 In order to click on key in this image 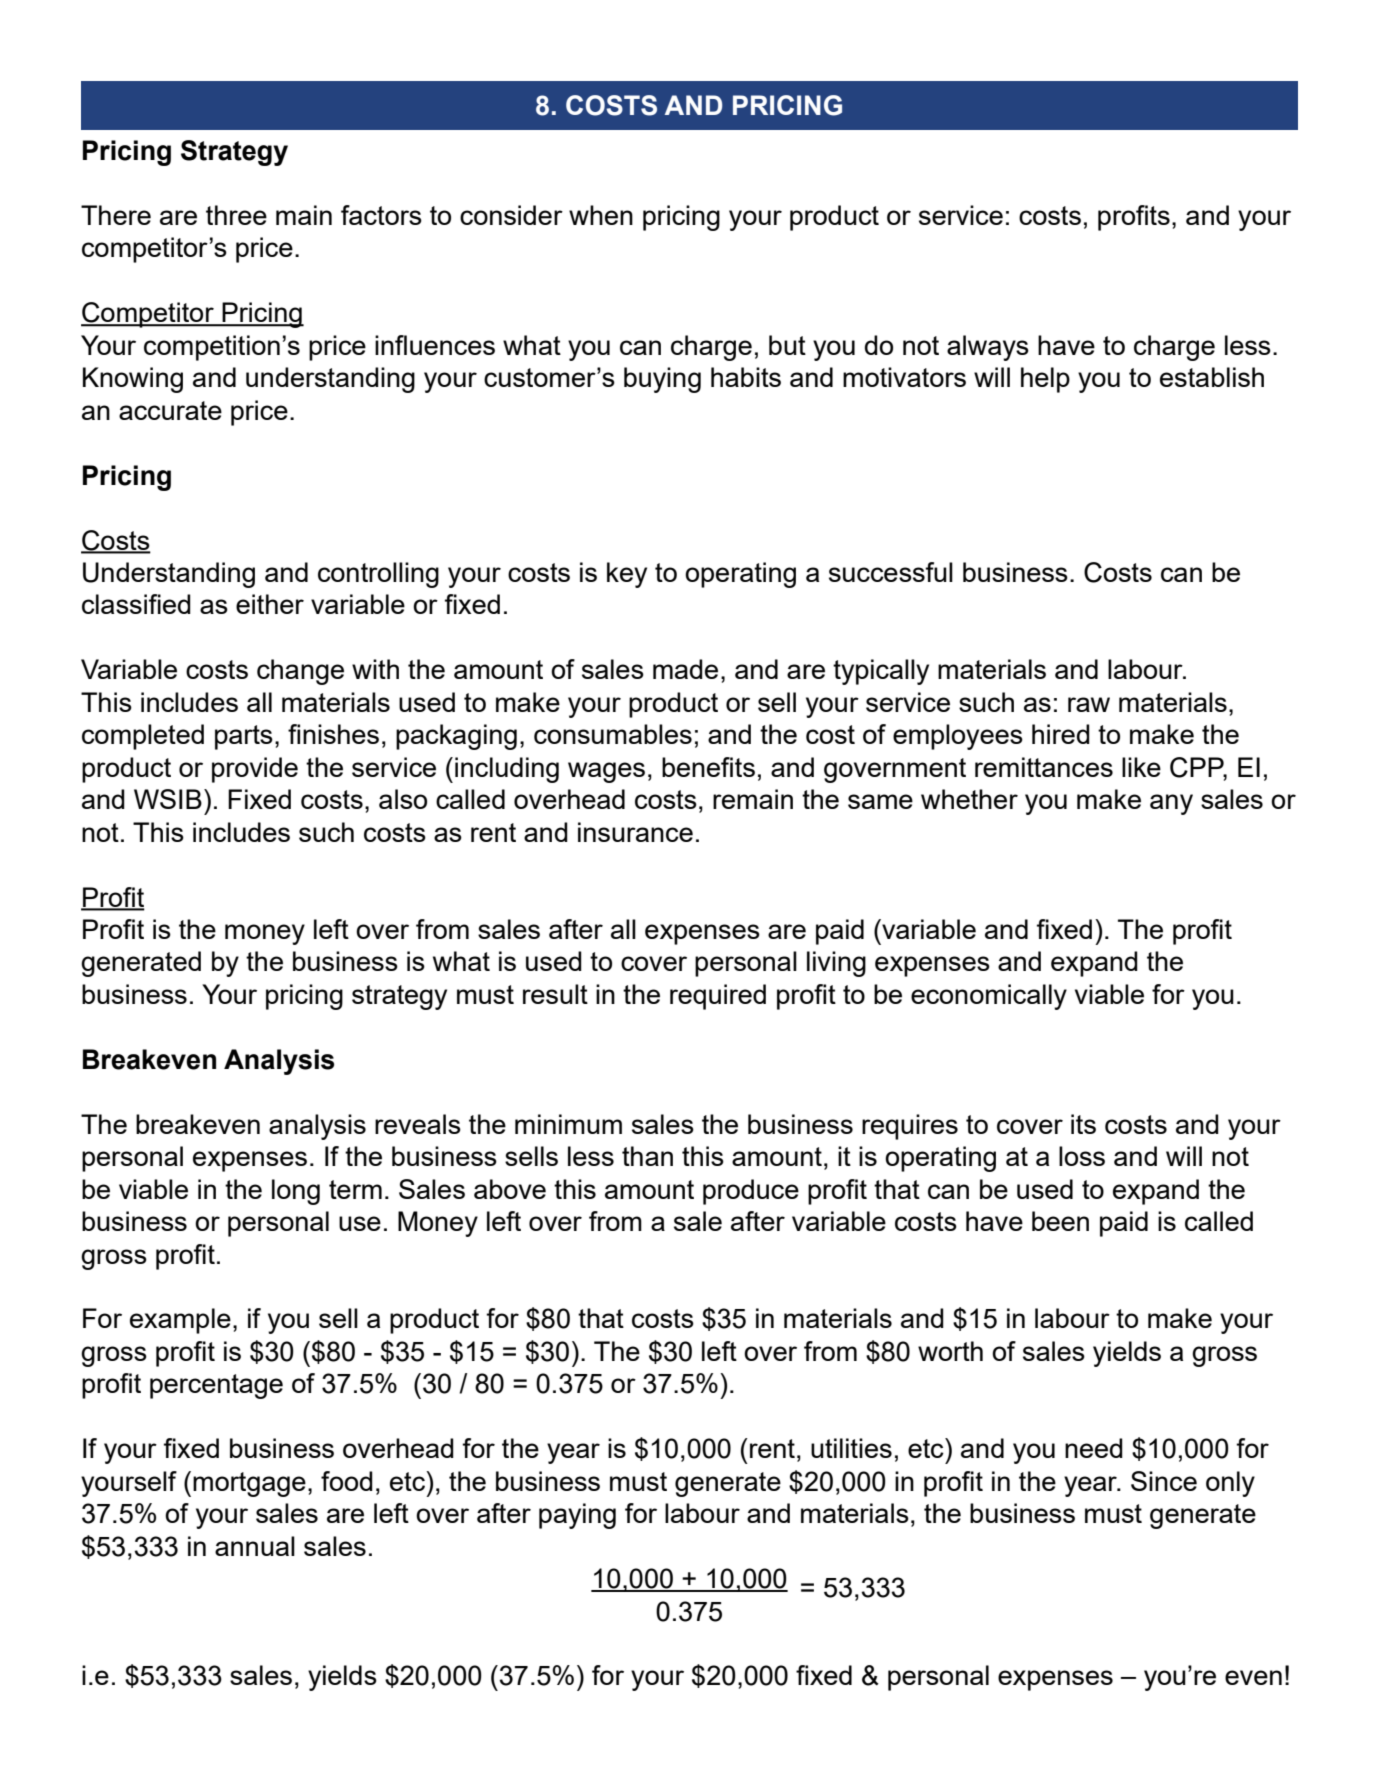, I will do `click(627, 575)`.
